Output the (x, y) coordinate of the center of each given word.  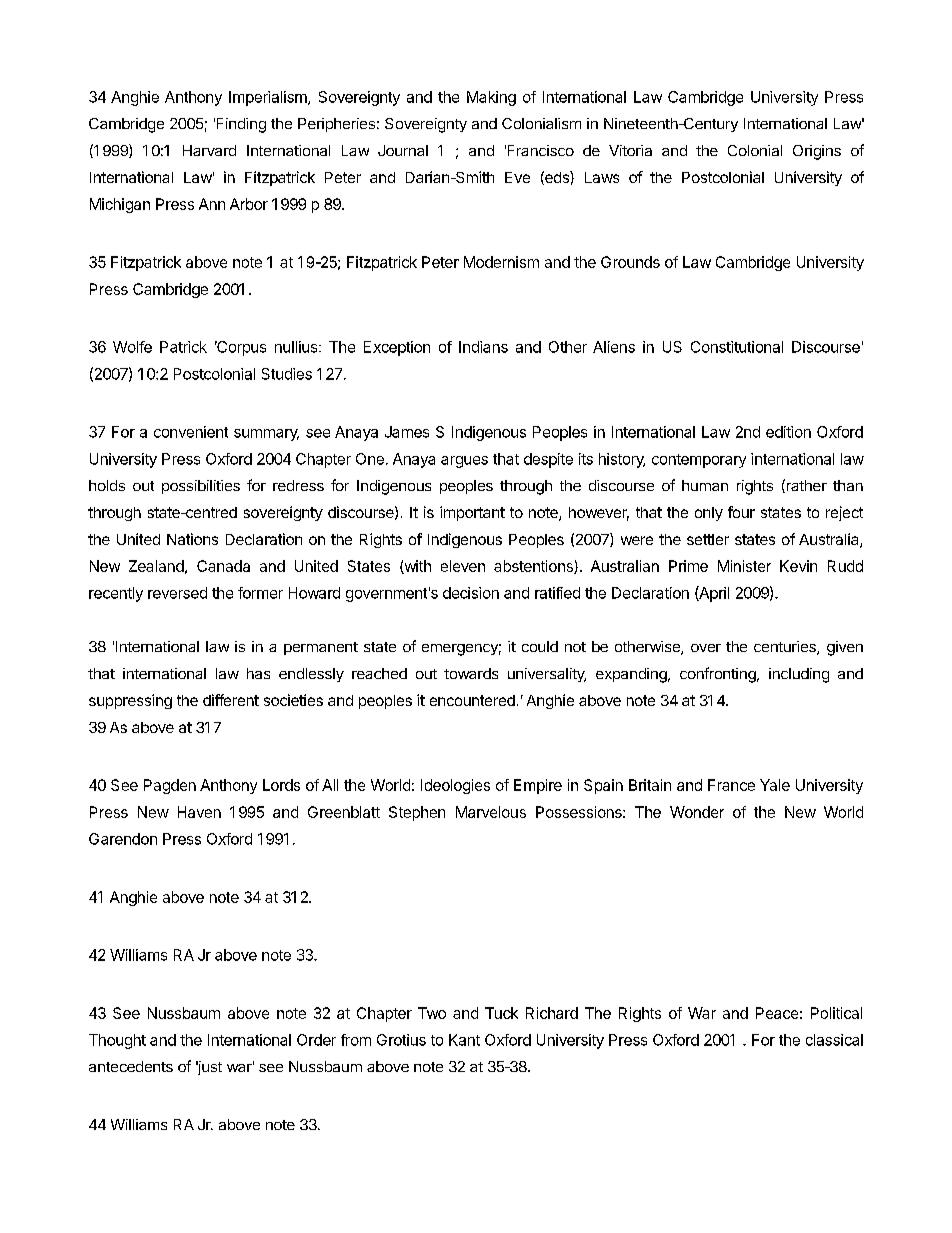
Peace (777, 1013)
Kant (464, 1040)
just (209, 1068)
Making (491, 98)
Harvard (209, 150)
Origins (817, 152)
